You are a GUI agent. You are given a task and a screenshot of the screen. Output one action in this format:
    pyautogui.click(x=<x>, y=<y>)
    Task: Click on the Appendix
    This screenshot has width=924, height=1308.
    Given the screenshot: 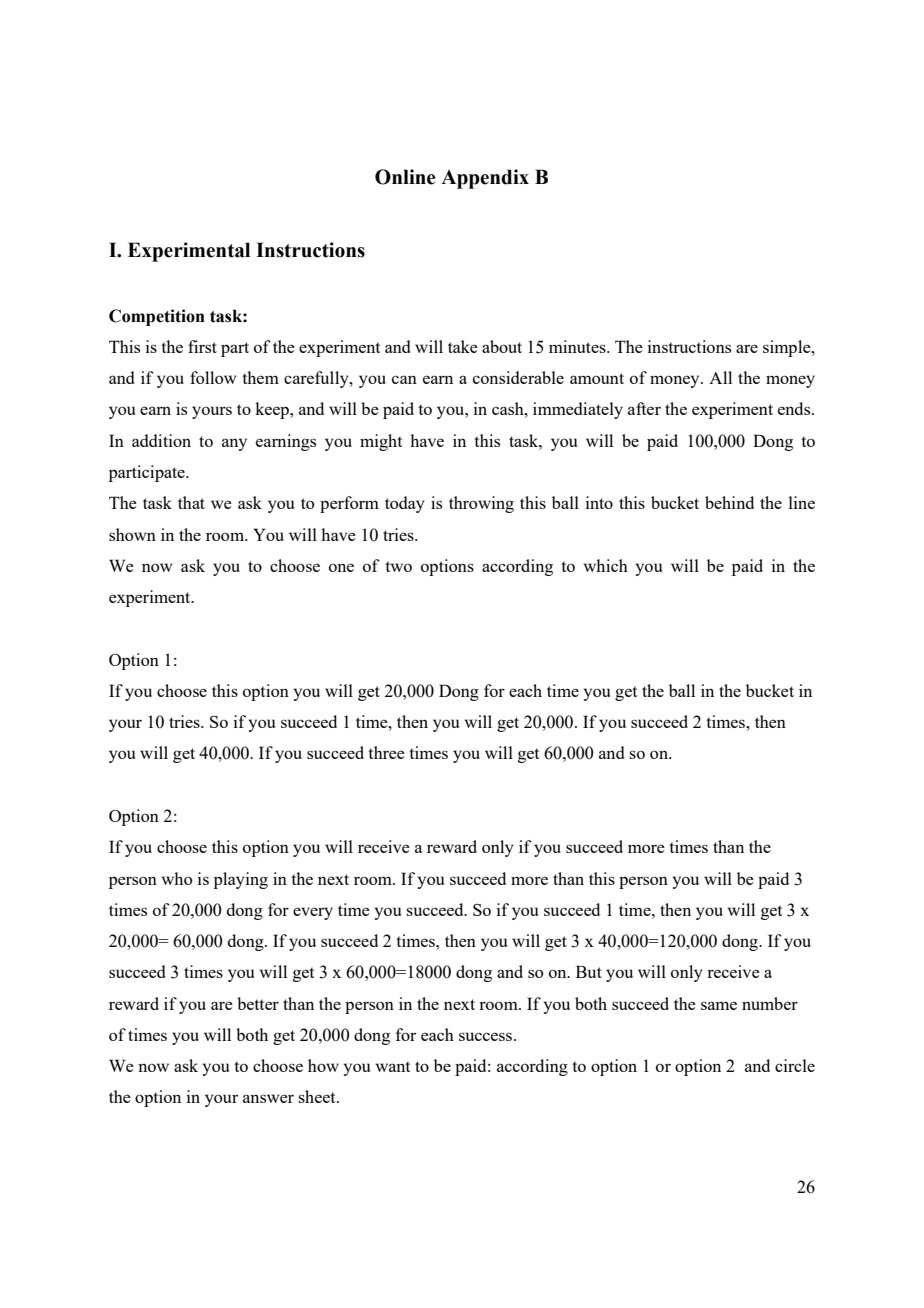 What is the action you would take?
    pyautogui.click(x=485, y=179)
